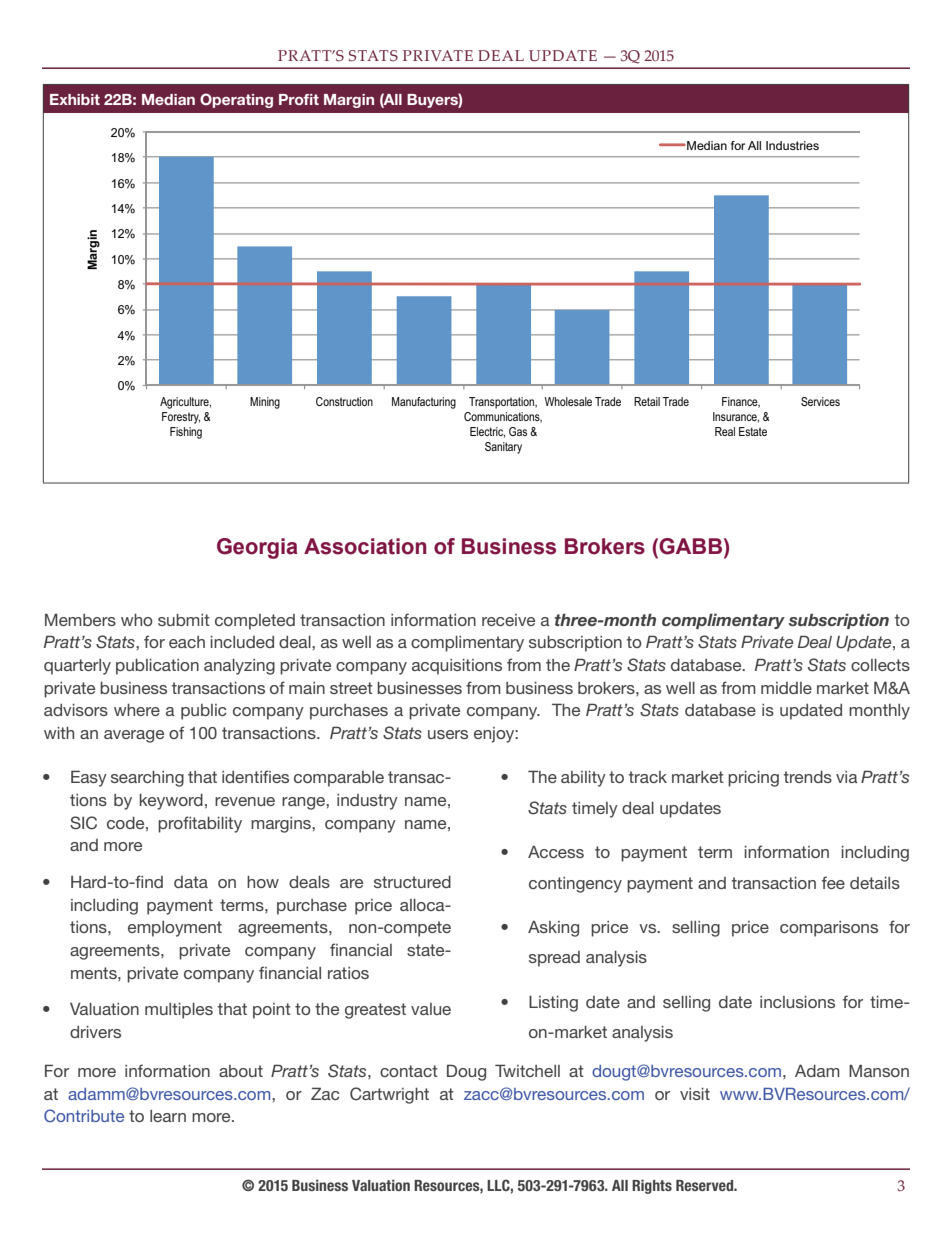 The width and height of the screenshot is (952, 1233). What do you see at coordinates (186, 433) in the screenshot?
I see `Fishing` at bounding box center [186, 433].
